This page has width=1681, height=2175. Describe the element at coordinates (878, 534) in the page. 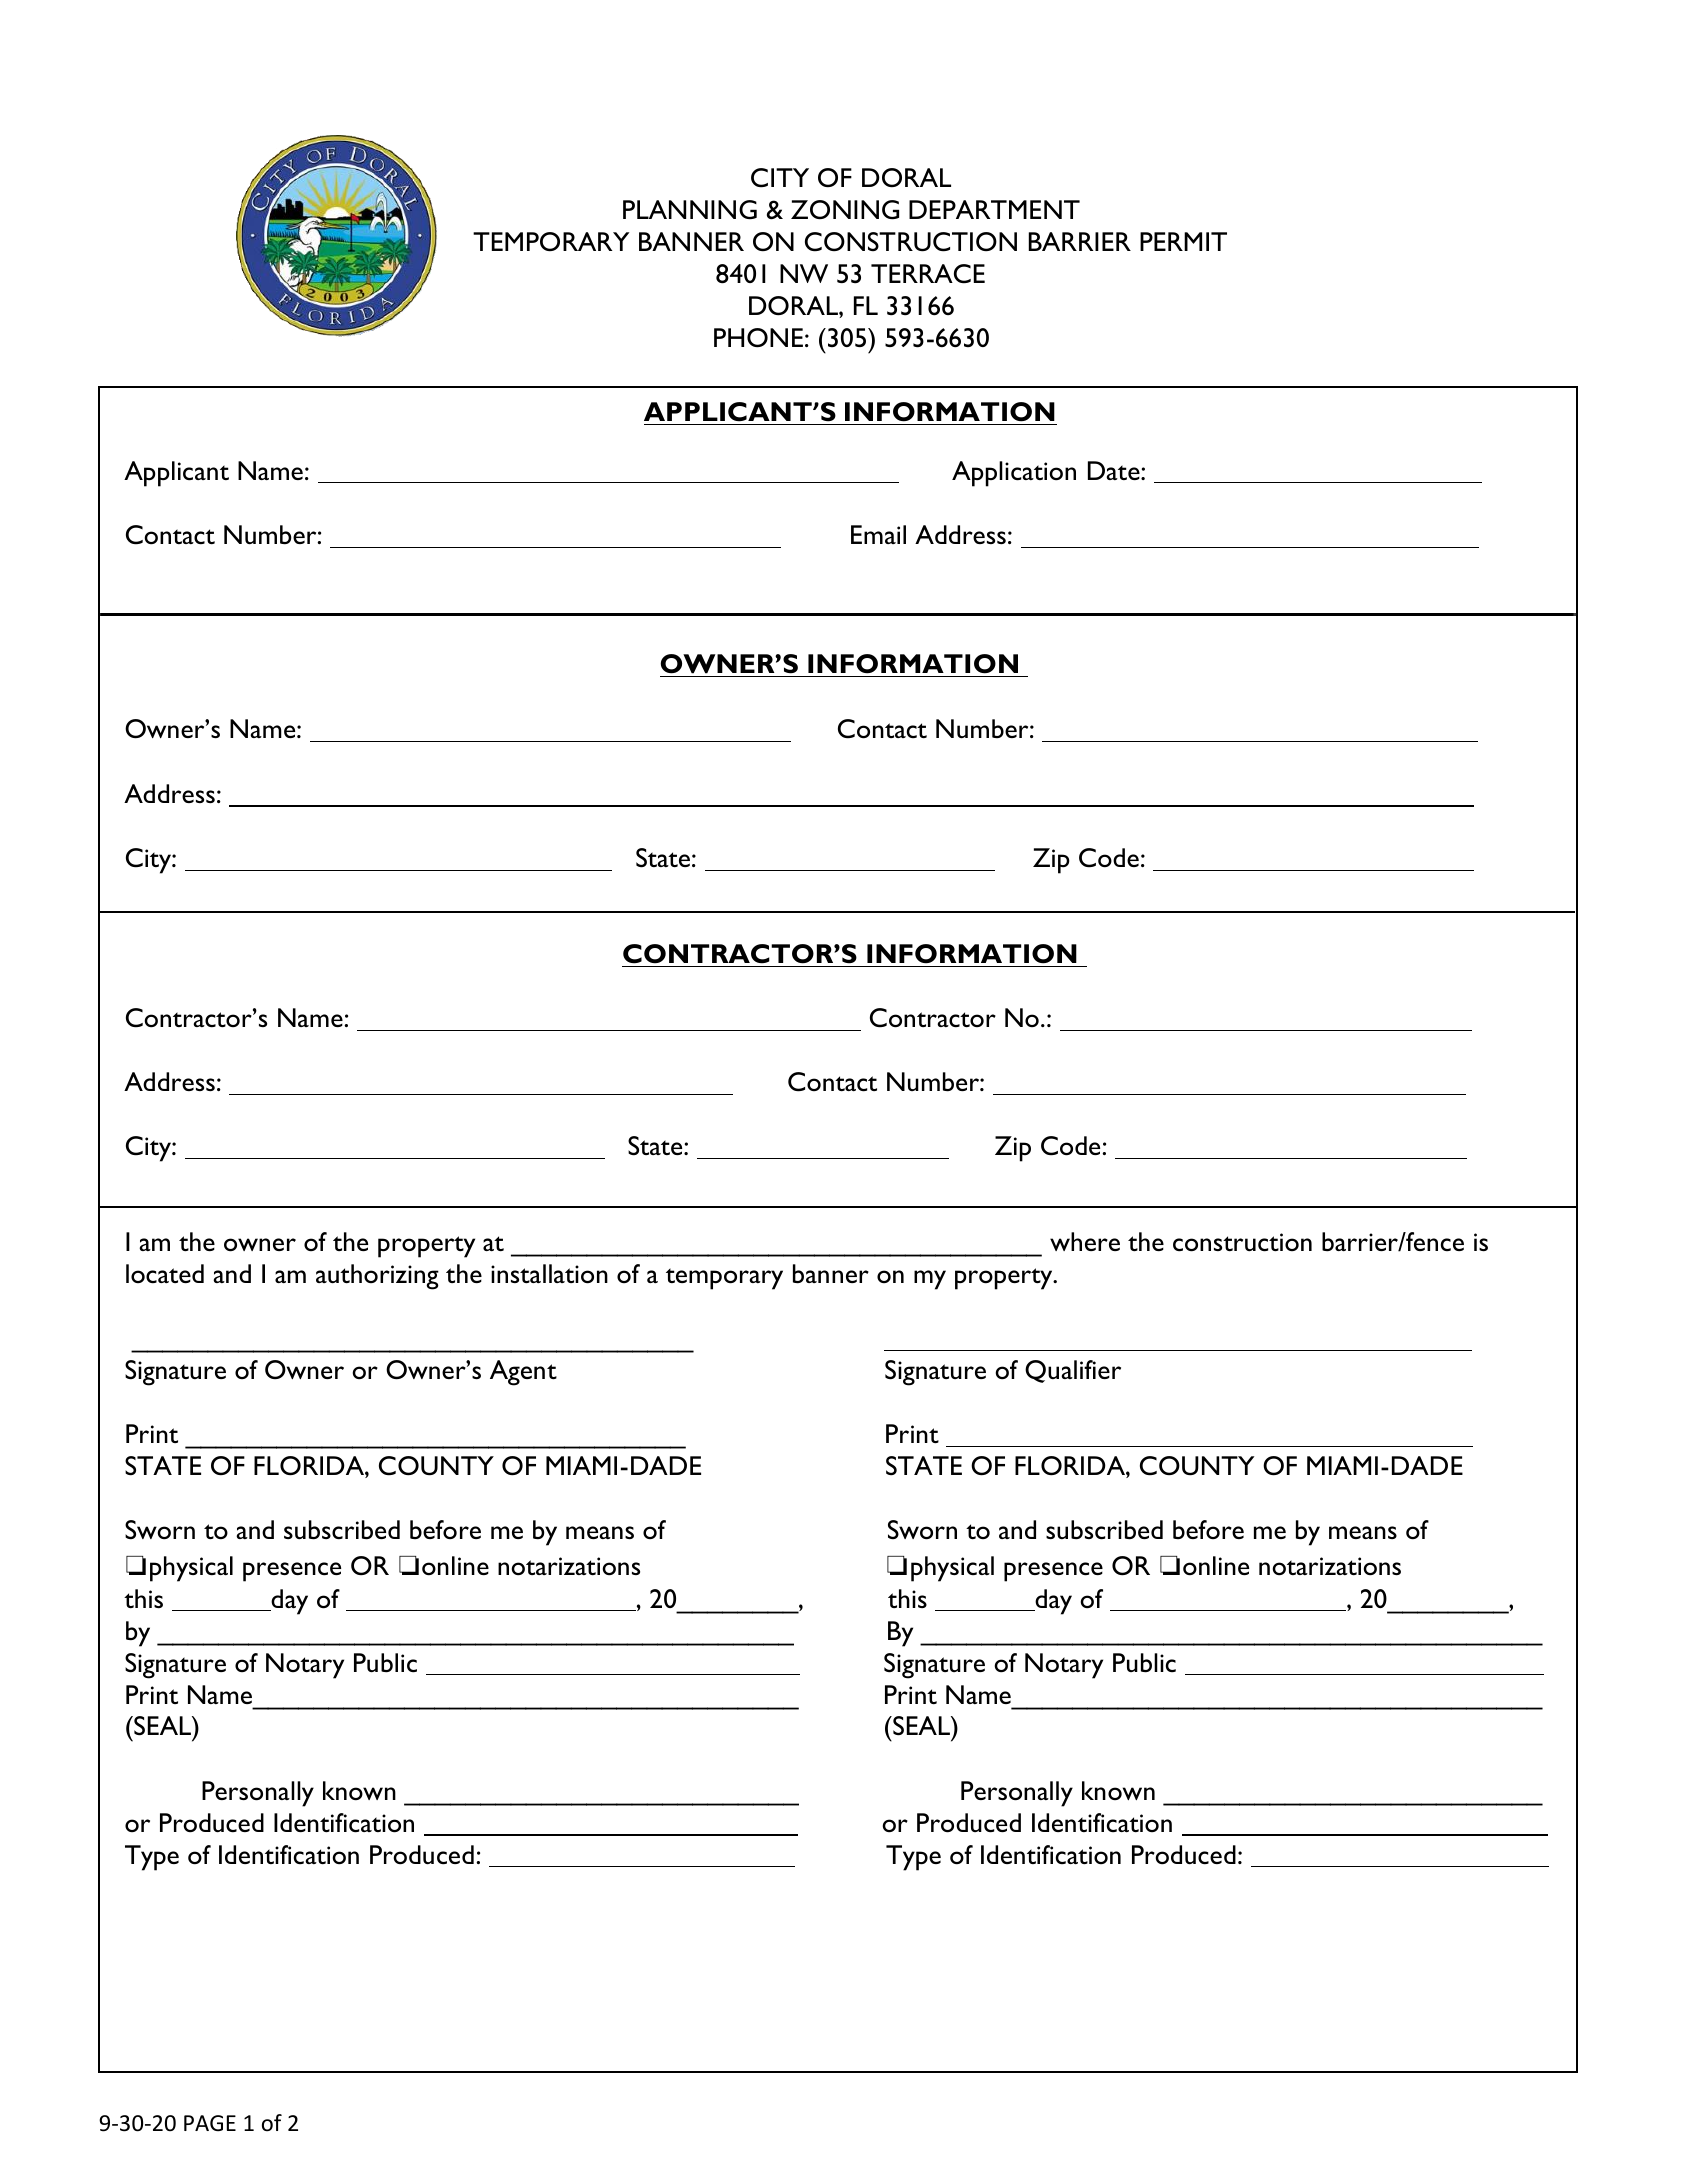

I see `Email` at that location.
